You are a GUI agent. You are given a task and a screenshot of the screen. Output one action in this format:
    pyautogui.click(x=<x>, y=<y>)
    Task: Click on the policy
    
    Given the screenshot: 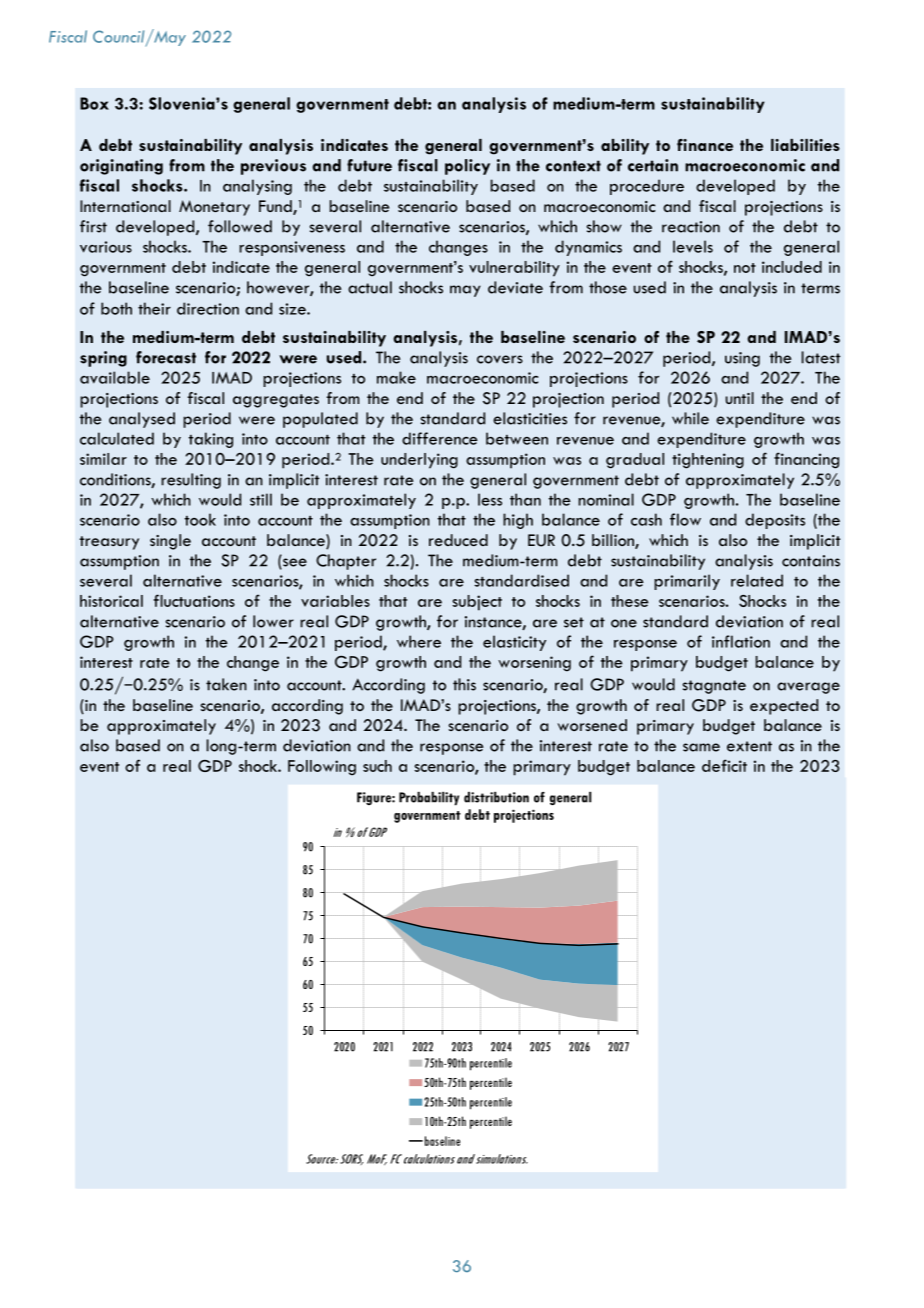 What is the action you would take?
    pyautogui.click(x=467, y=167)
